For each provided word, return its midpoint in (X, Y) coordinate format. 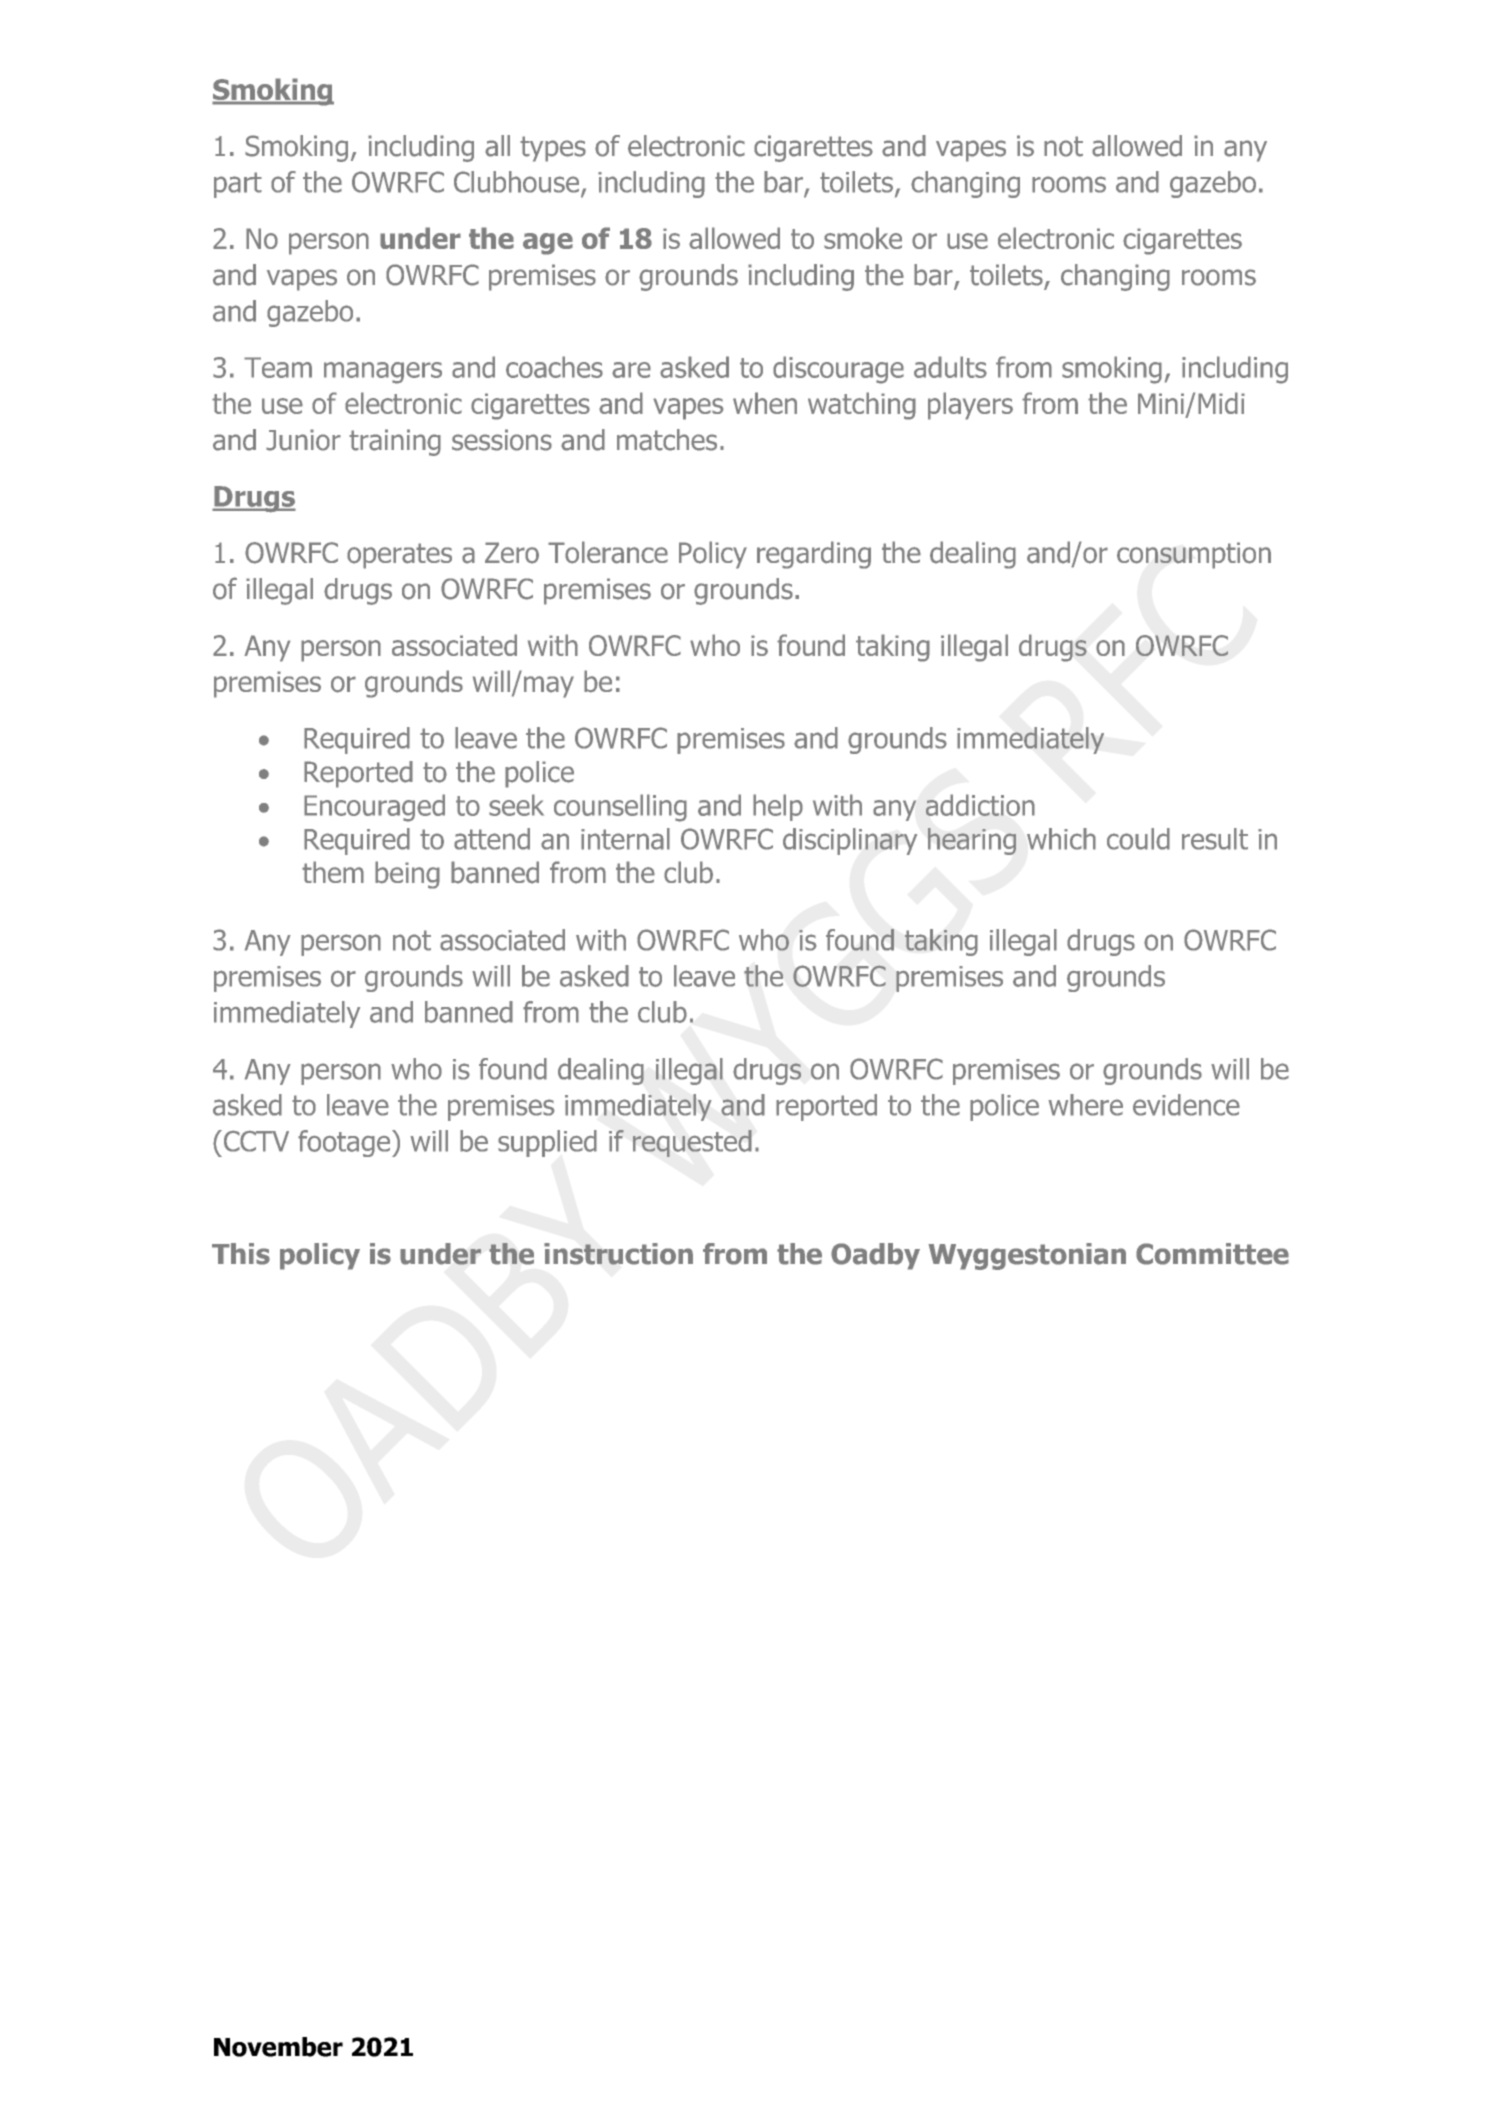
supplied (547, 1143)
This (241, 1254)
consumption (1194, 555)
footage (345, 1143)
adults (950, 367)
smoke (863, 238)
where (1085, 1105)
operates (399, 556)
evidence (1186, 1105)
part (238, 185)
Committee (1212, 1254)
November (278, 2047)
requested (692, 1143)
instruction (618, 1254)
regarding (814, 555)
